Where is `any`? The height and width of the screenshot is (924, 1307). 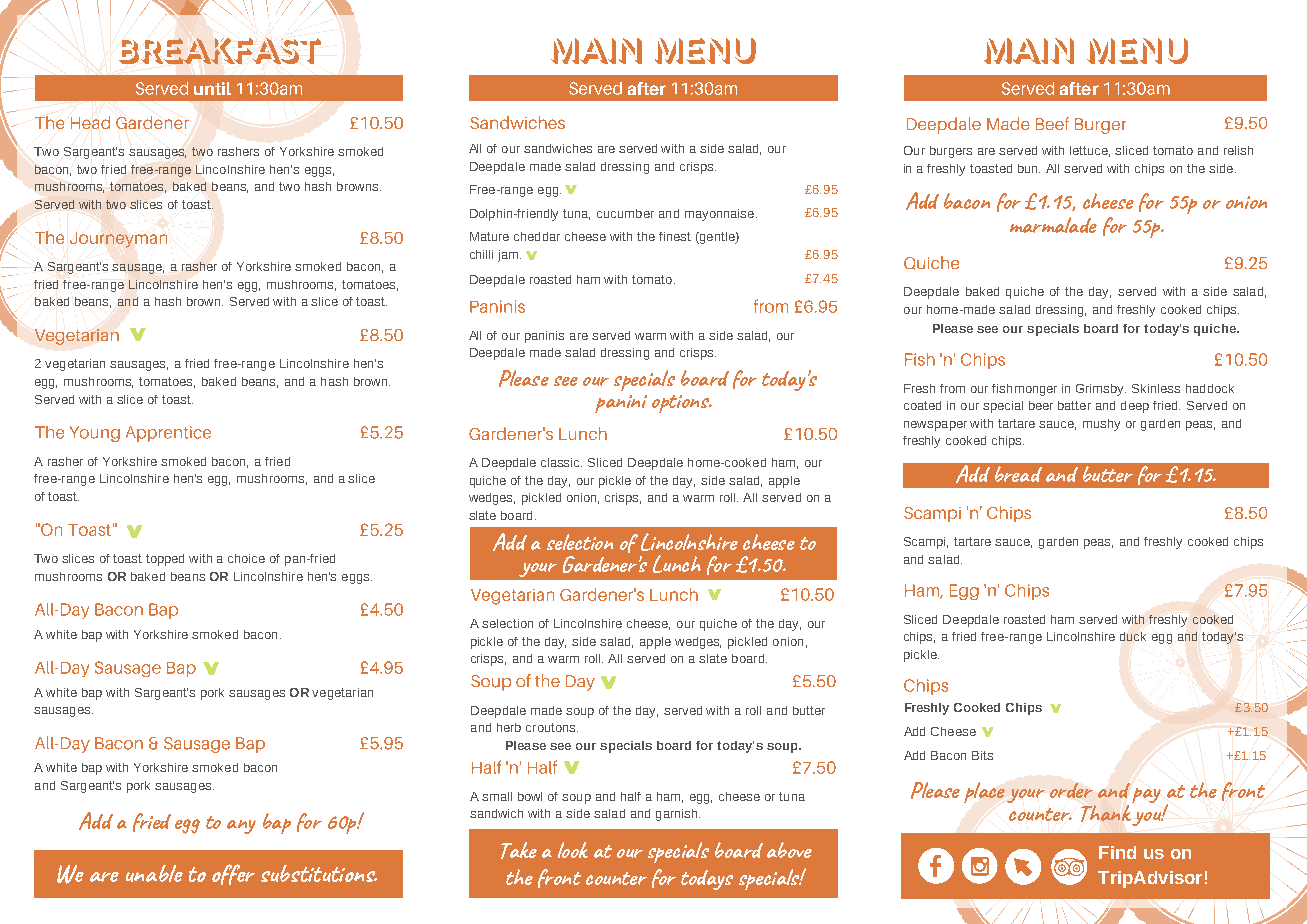
any is located at coordinates (241, 827).
